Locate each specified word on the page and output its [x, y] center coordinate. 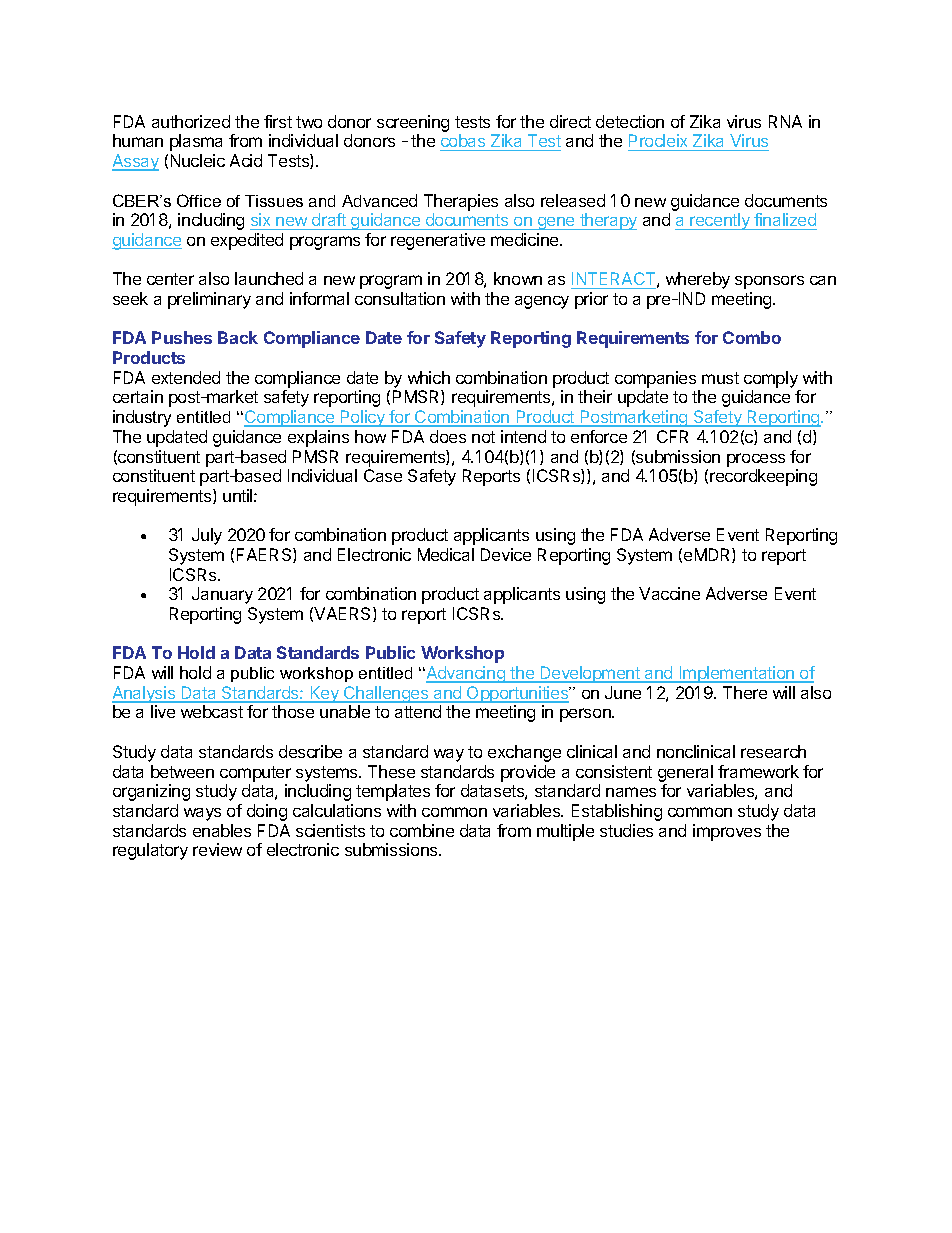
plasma [196, 142]
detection [630, 121]
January [222, 595]
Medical [446, 554]
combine [422, 830]
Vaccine [669, 593]
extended [186, 377]
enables [222, 830]
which [429, 377]
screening [413, 123]
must [720, 378]
